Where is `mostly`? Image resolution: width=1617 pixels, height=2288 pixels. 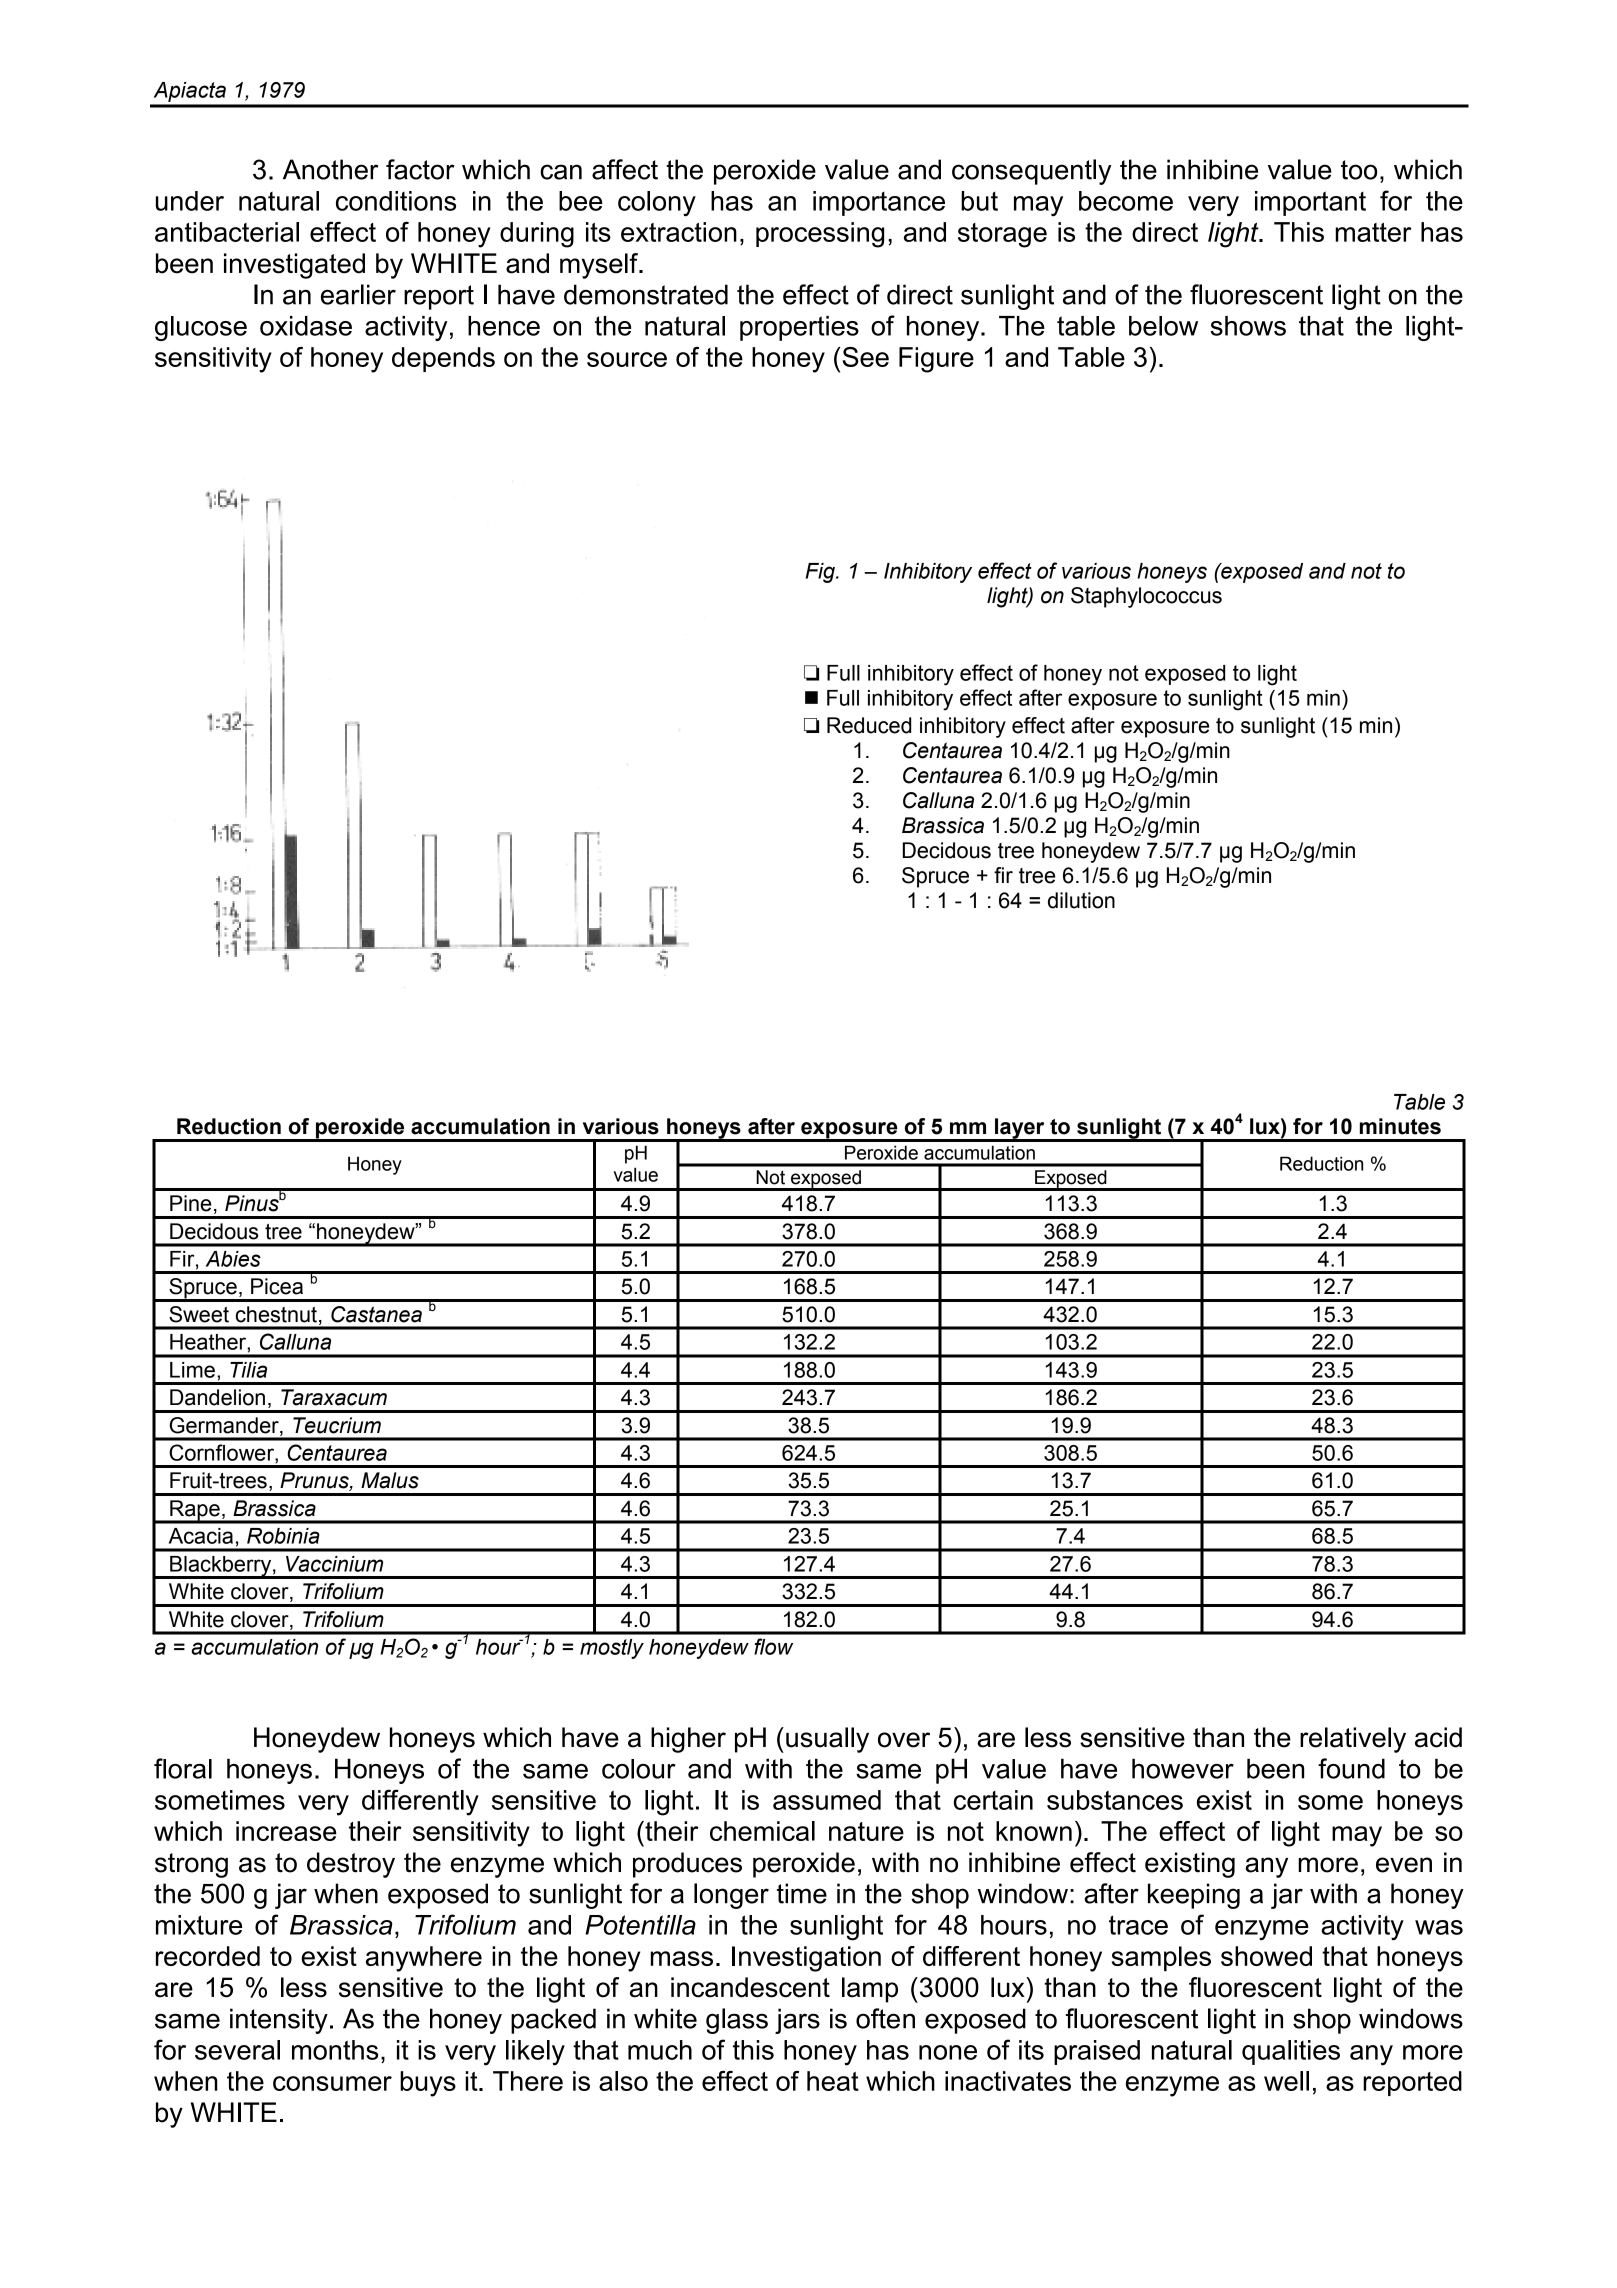
mostly is located at coordinates (612, 1649).
